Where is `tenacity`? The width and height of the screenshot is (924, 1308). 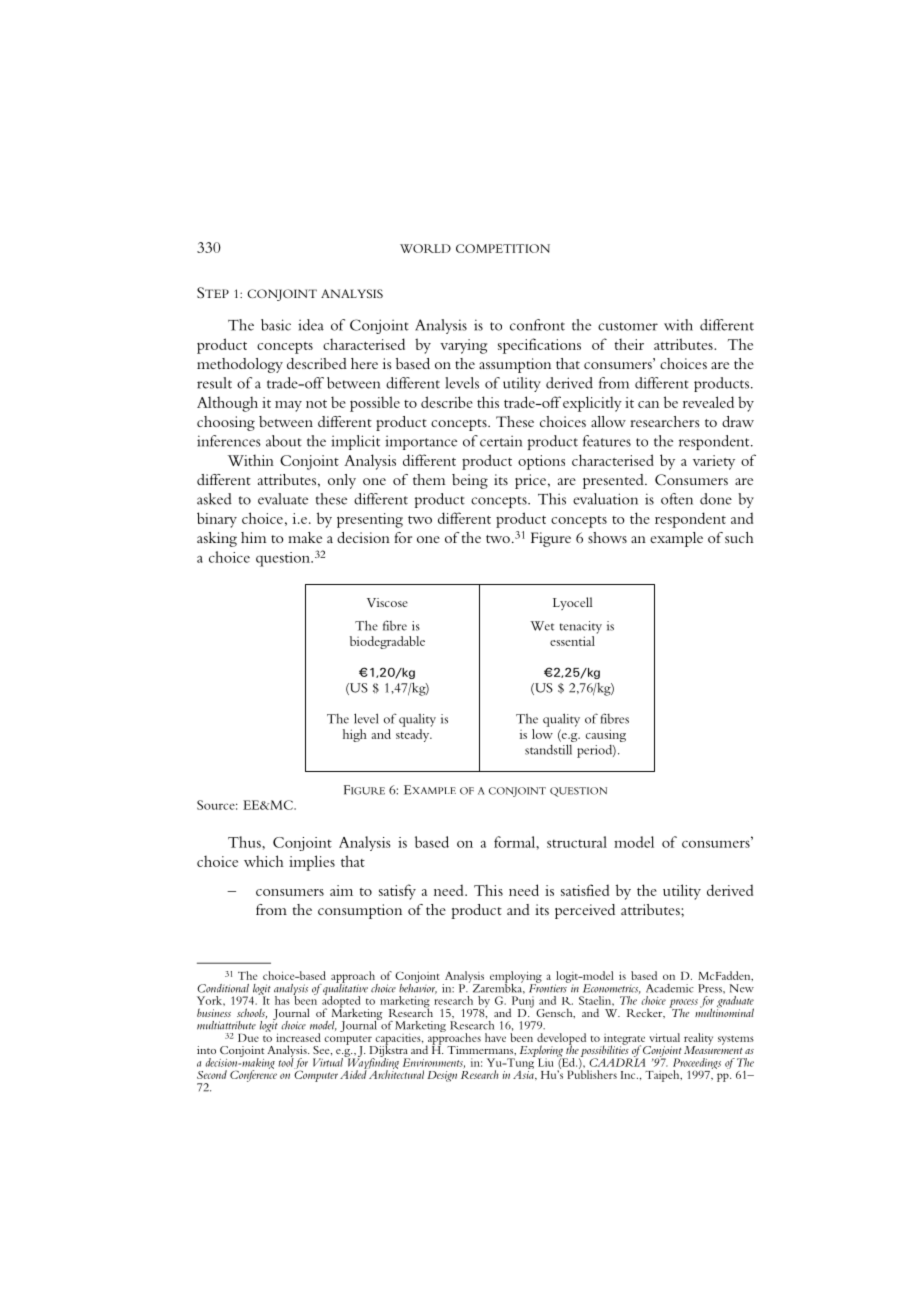 tenacity is located at coordinates (581, 627).
